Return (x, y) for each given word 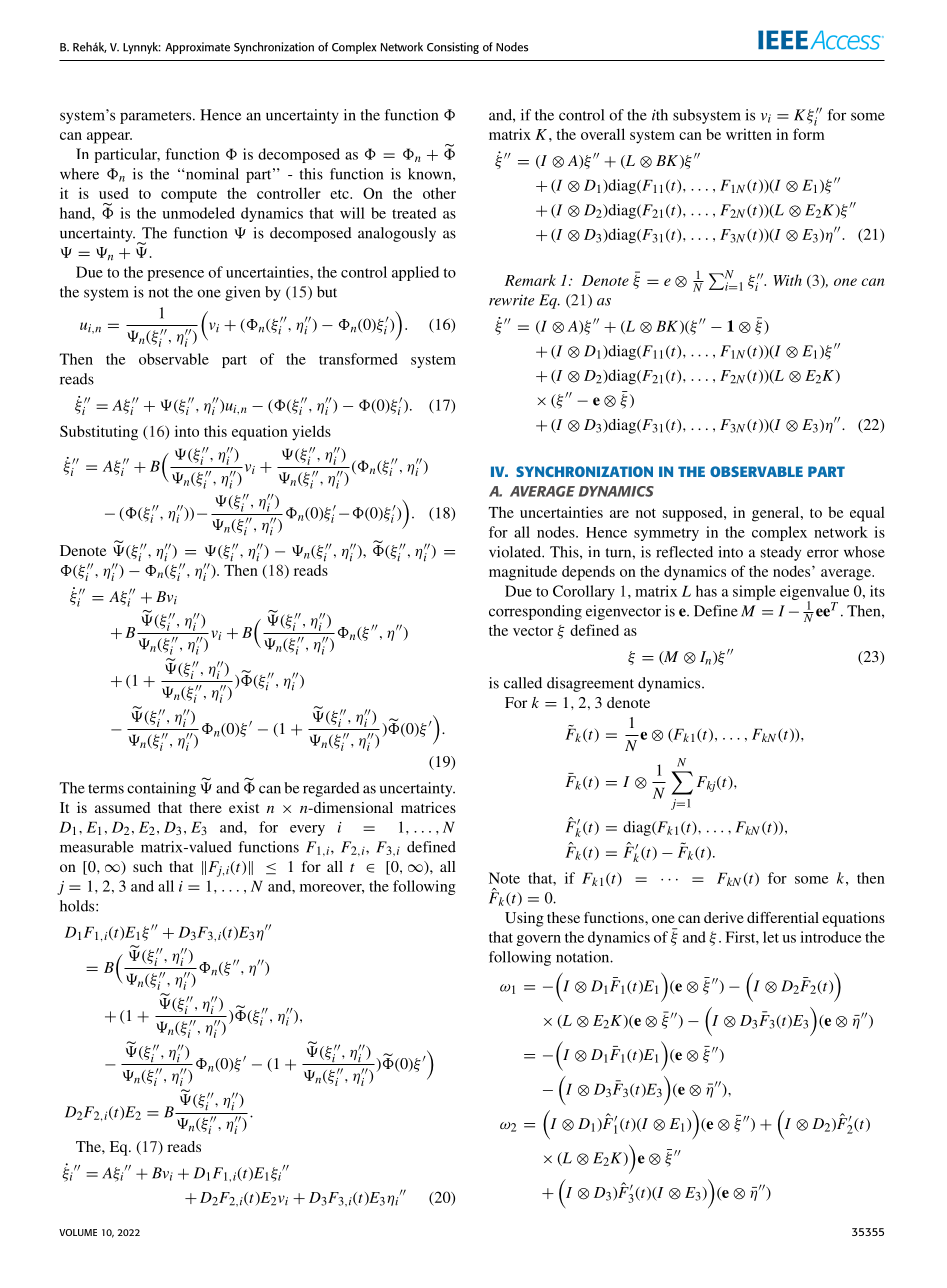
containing (161, 789)
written (749, 134)
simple (754, 592)
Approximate (197, 48)
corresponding (535, 612)
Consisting (453, 48)
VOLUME (78, 1232)
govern (538, 940)
